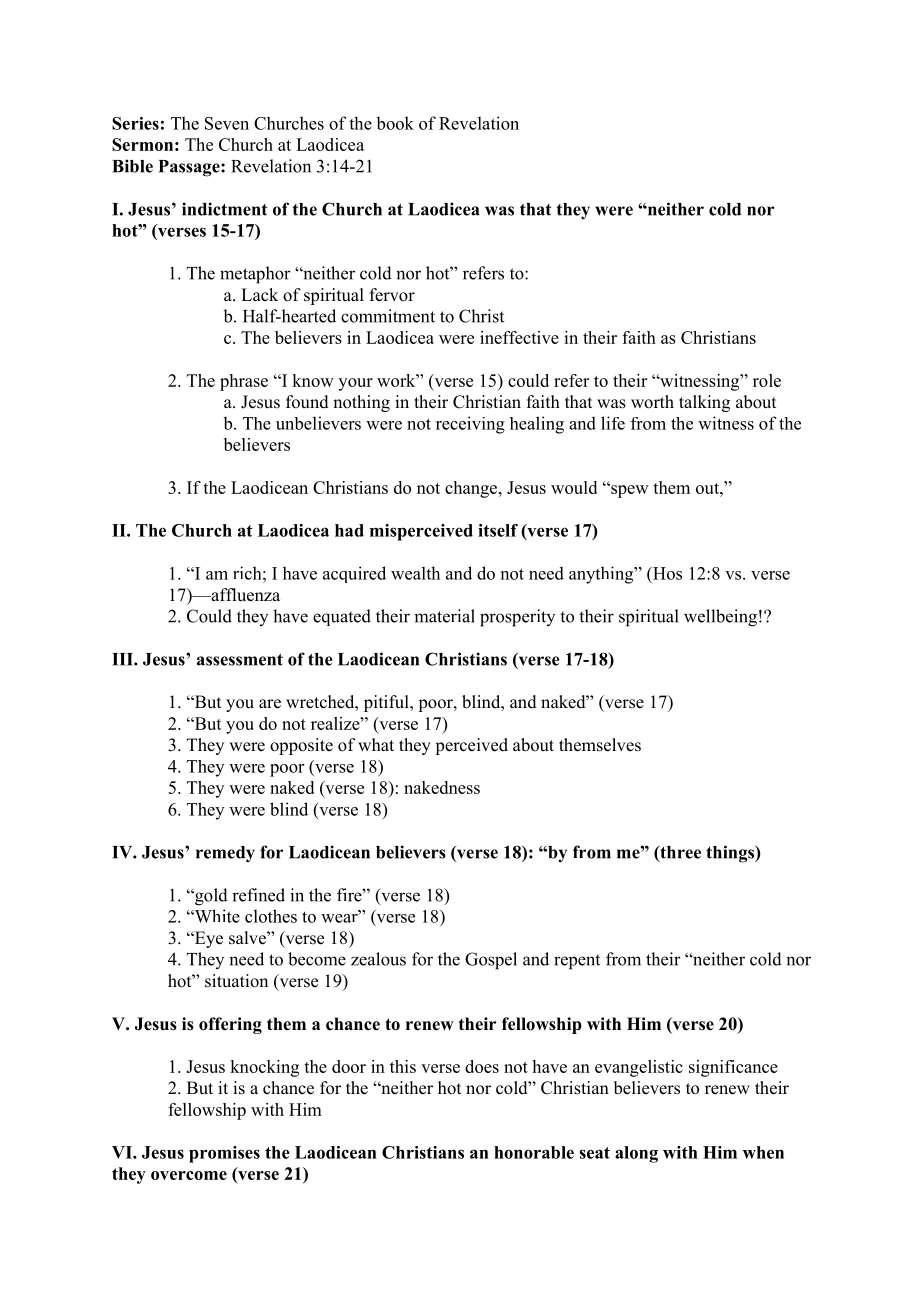 The height and width of the page is (1308, 924). I want to click on Seven, so click(227, 123).
